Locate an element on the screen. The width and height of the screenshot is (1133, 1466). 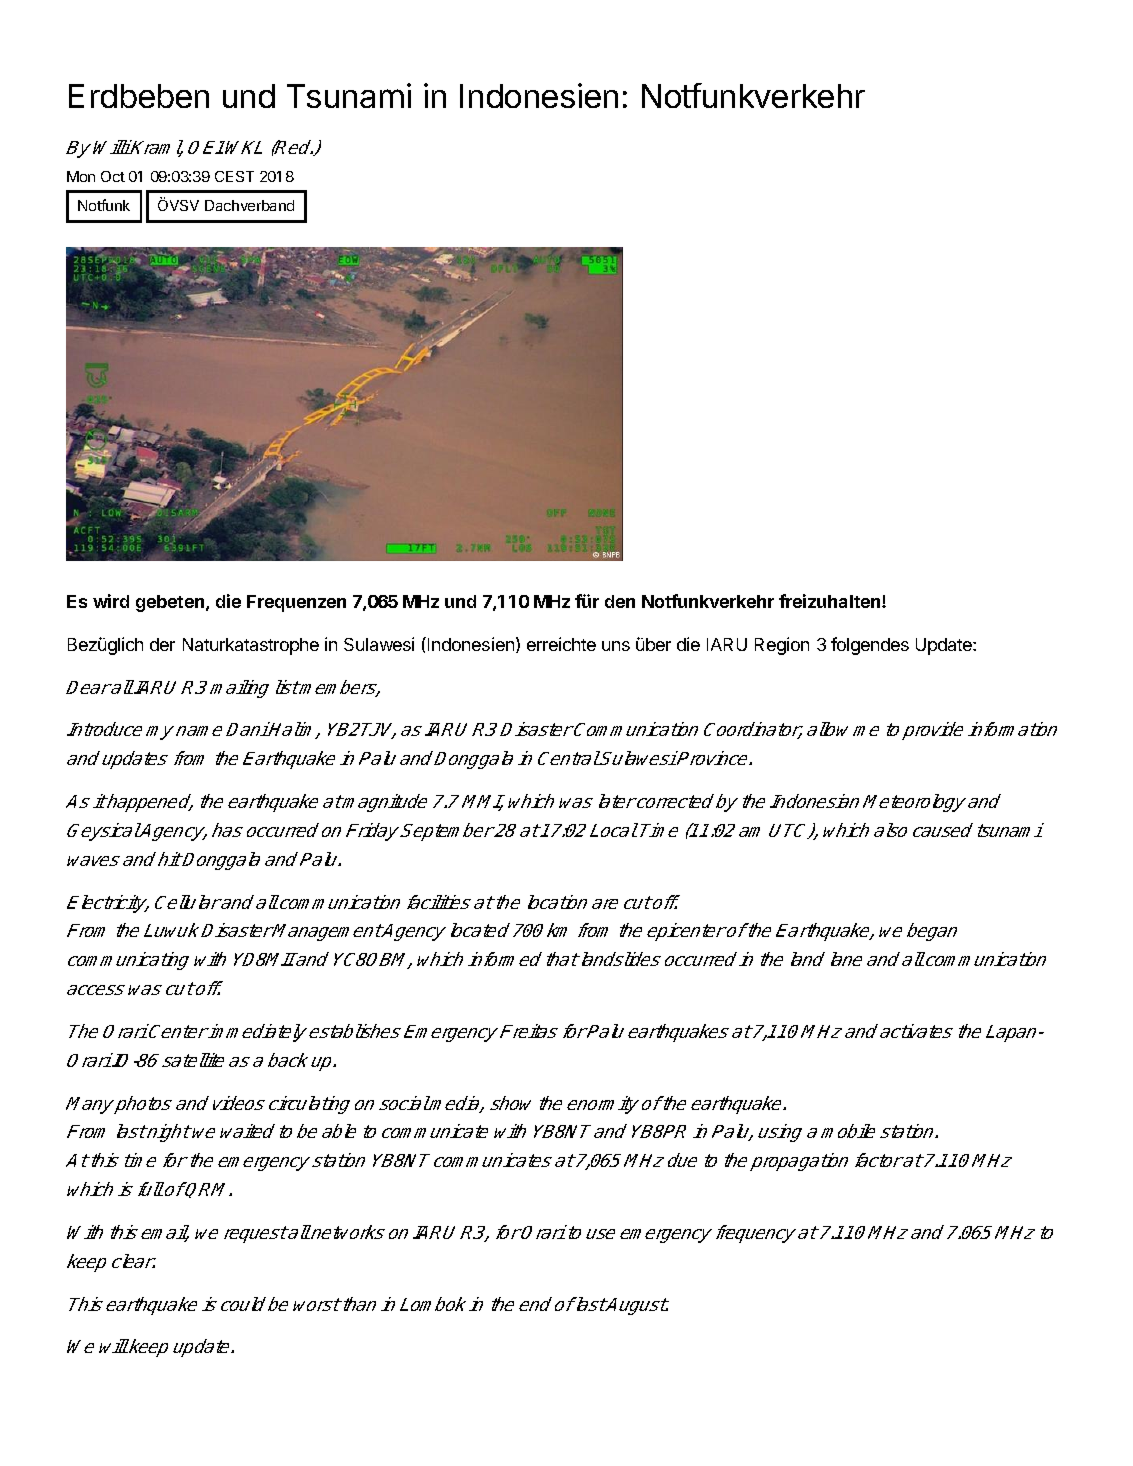
wird is located at coordinates (111, 601).
